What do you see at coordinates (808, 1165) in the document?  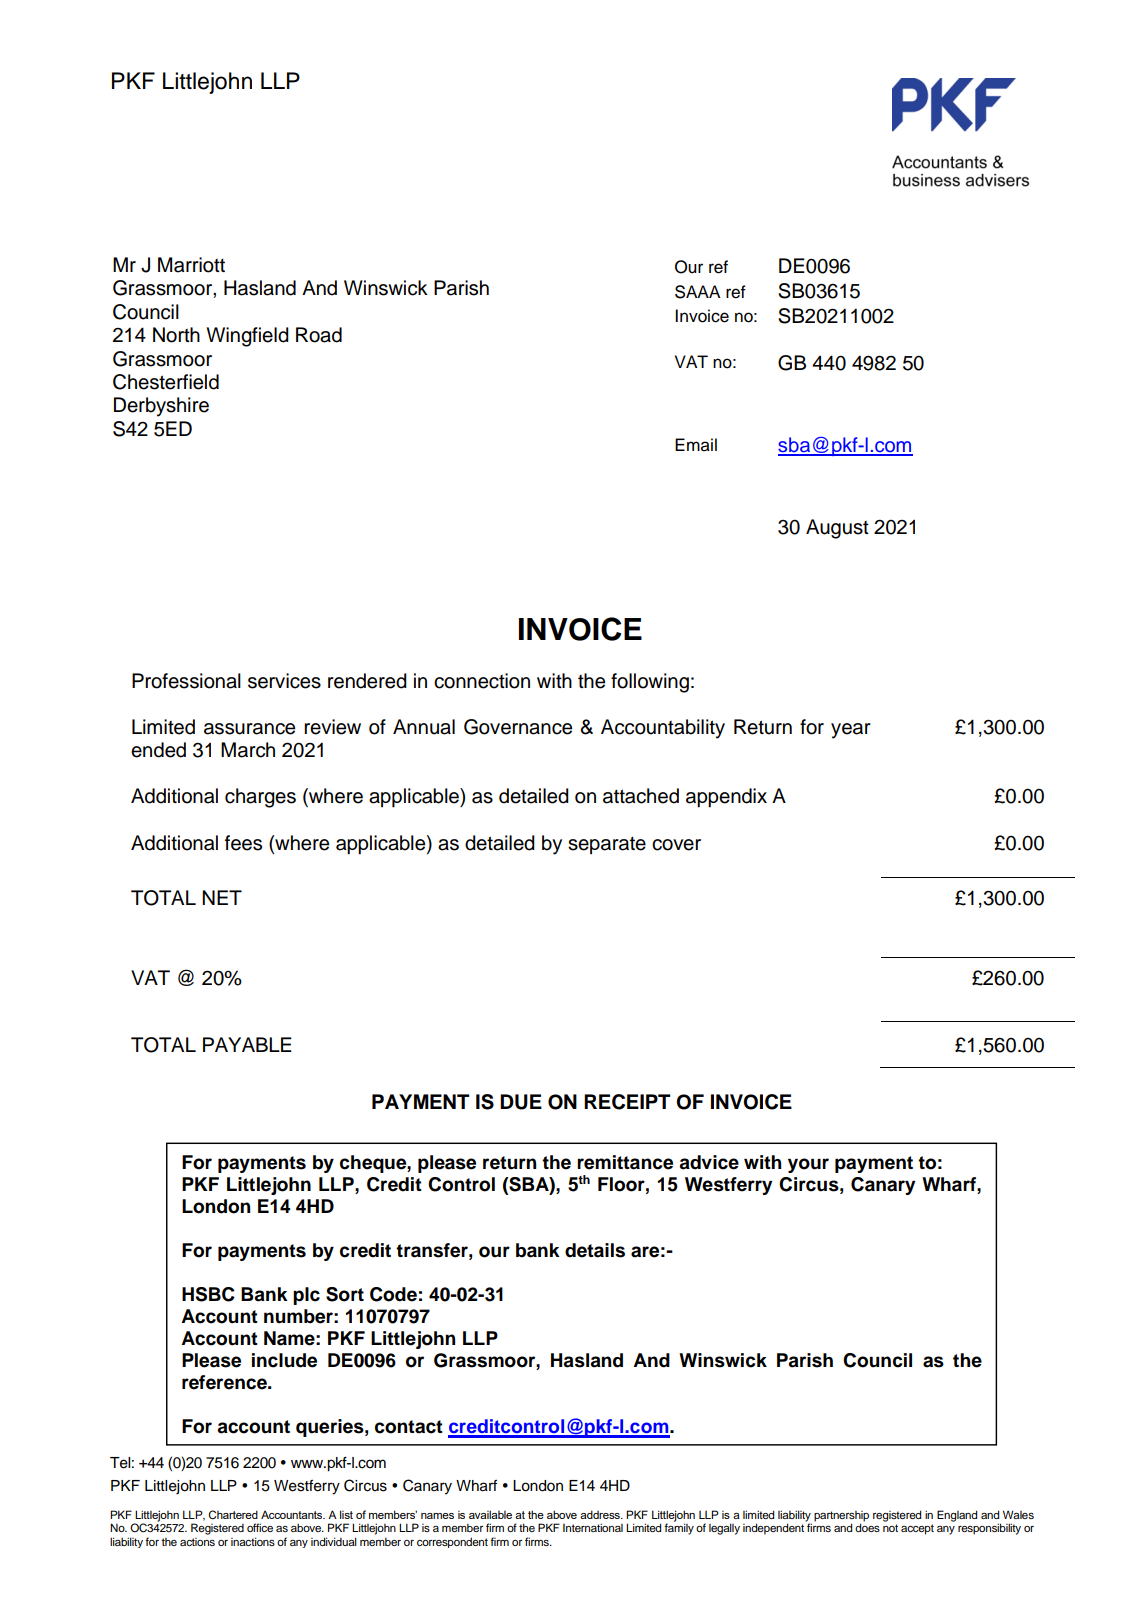 I see `your` at bounding box center [808, 1165].
